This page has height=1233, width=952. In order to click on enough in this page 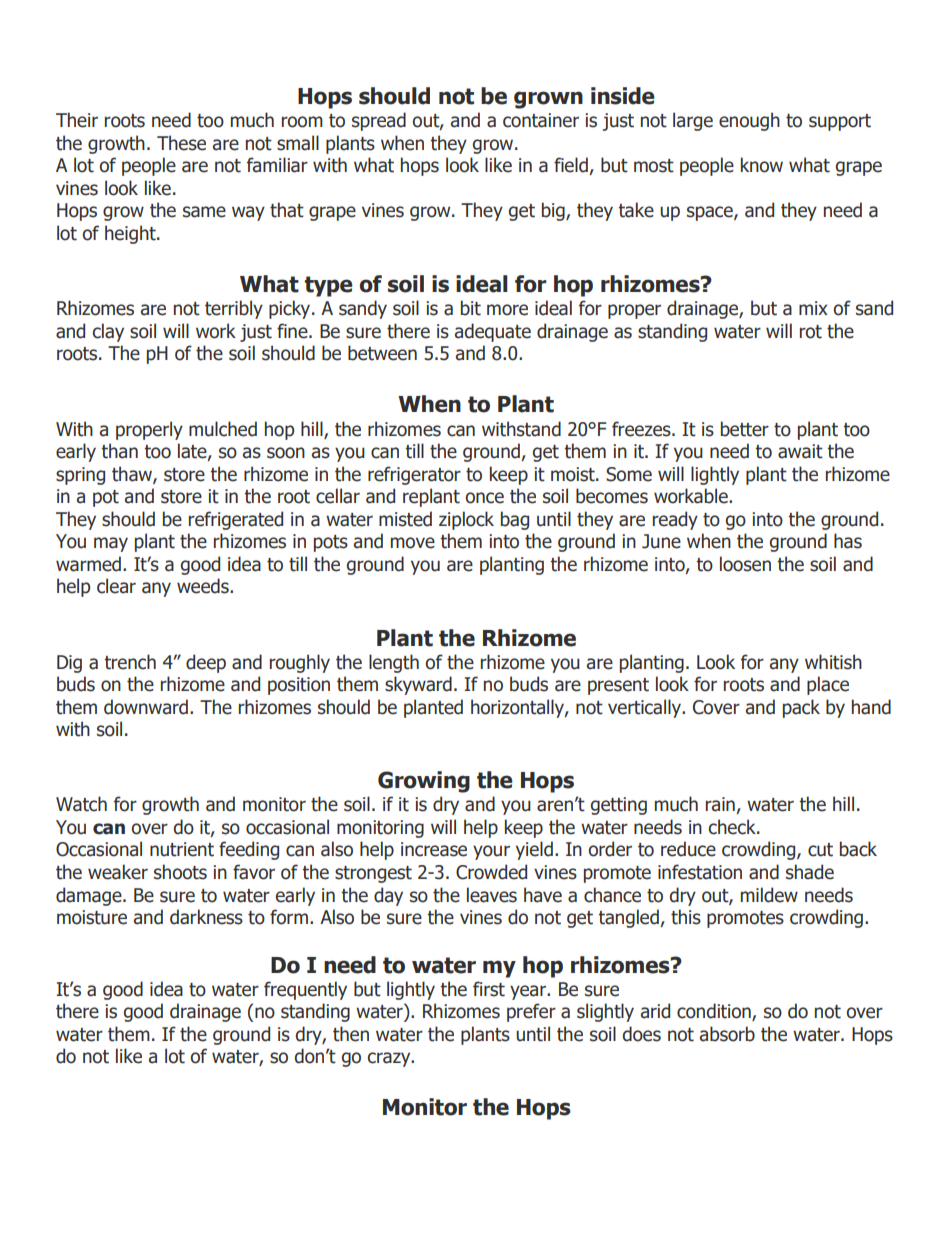, I will do `click(749, 121)`.
